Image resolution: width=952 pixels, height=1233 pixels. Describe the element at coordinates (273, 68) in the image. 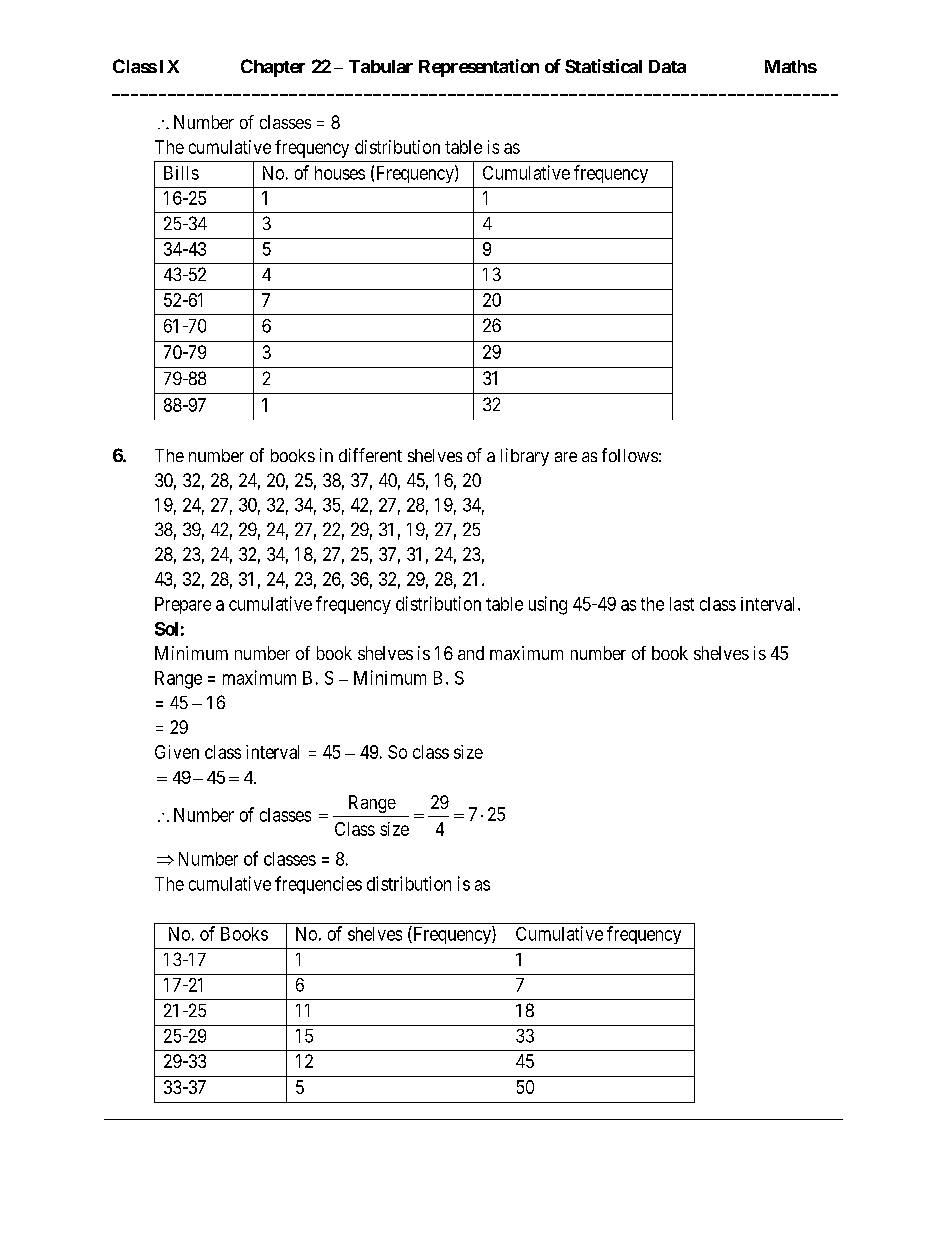

I see `Chapter` at that location.
